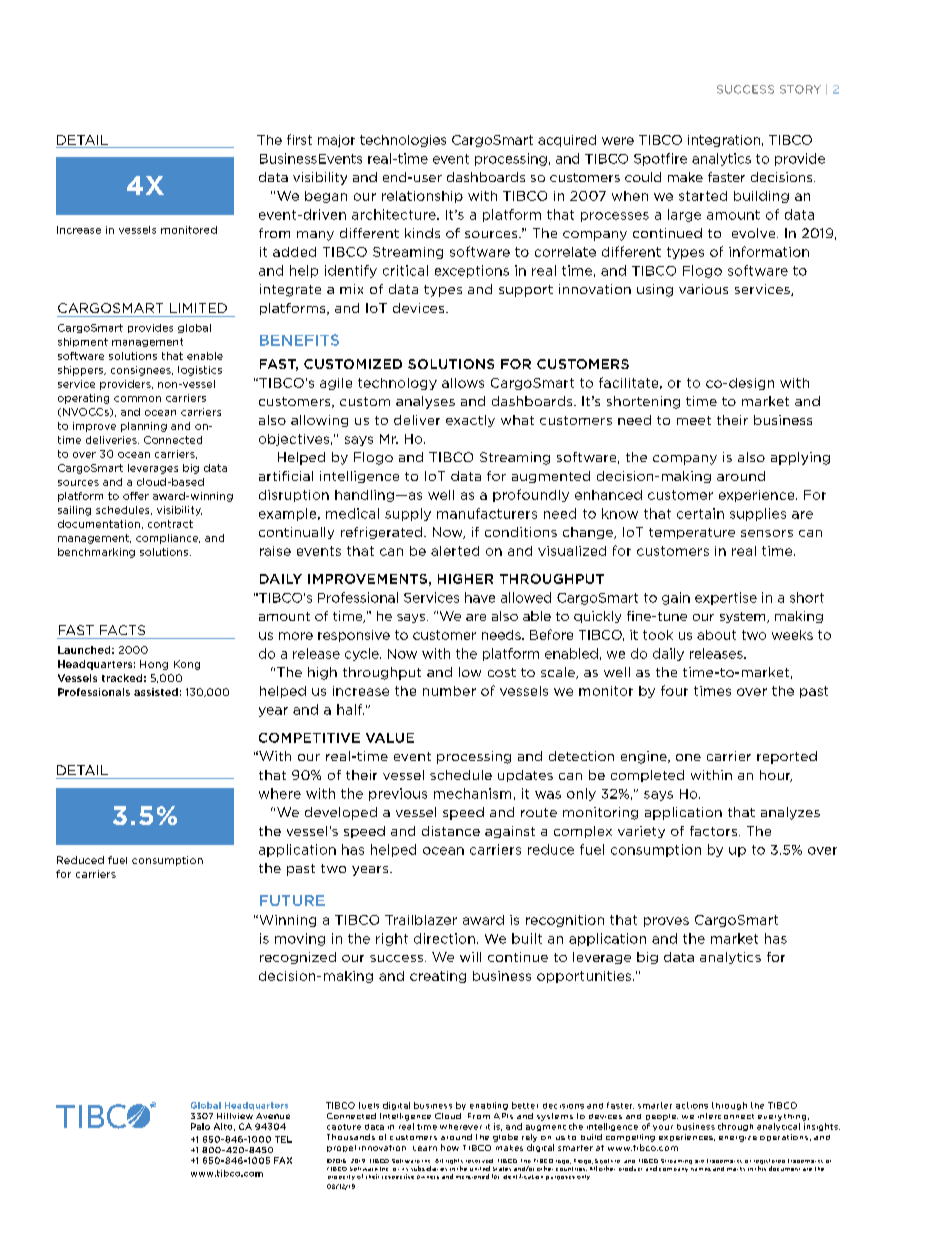 This document has width=952, height=1233. Describe the element at coordinates (472, 793) in the document. I see `mechanism` at that location.
